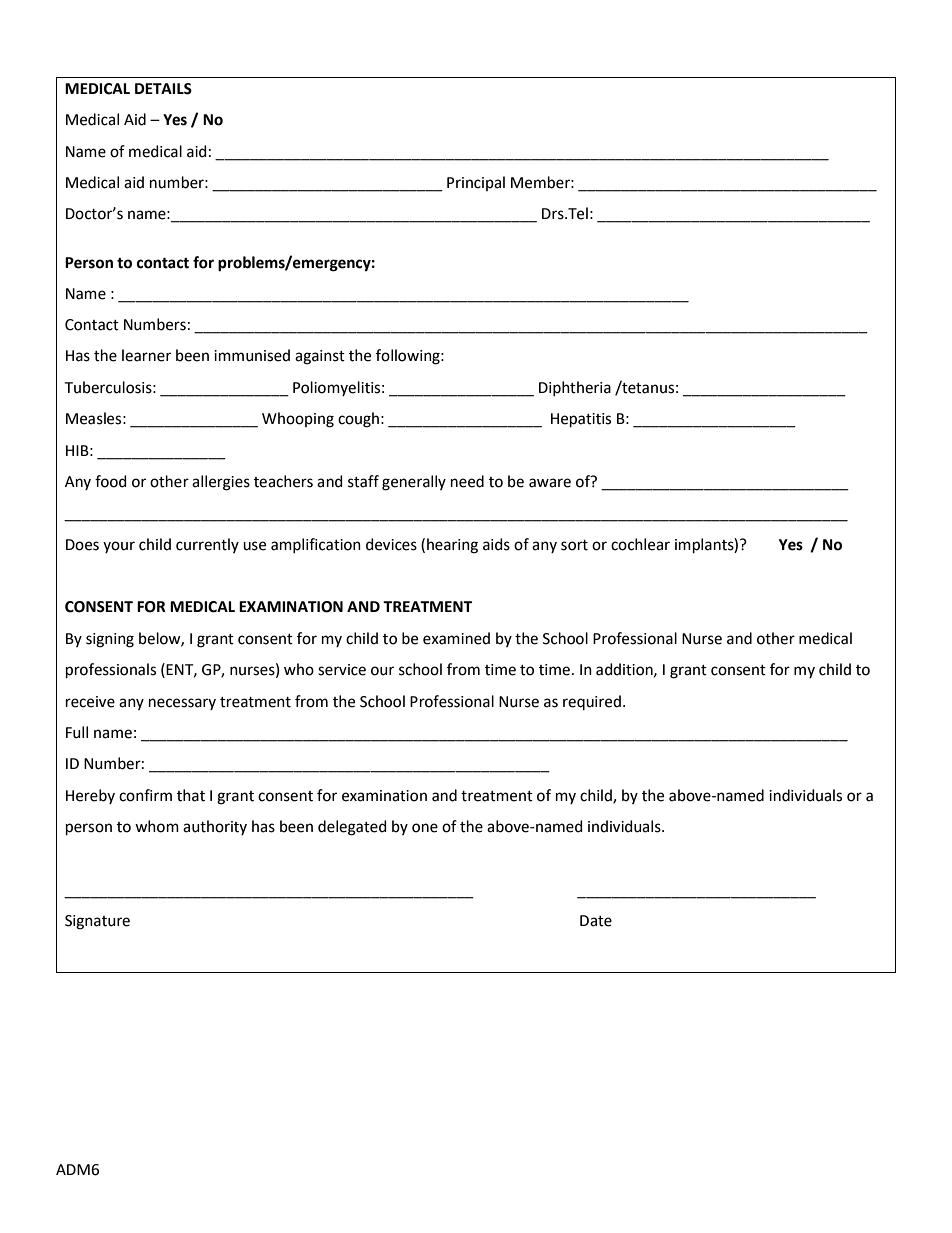 The height and width of the screenshot is (1233, 952). What do you see at coordinates (592, 702) in the screenshot?
I see `required` at bounding box center [592, 702].
